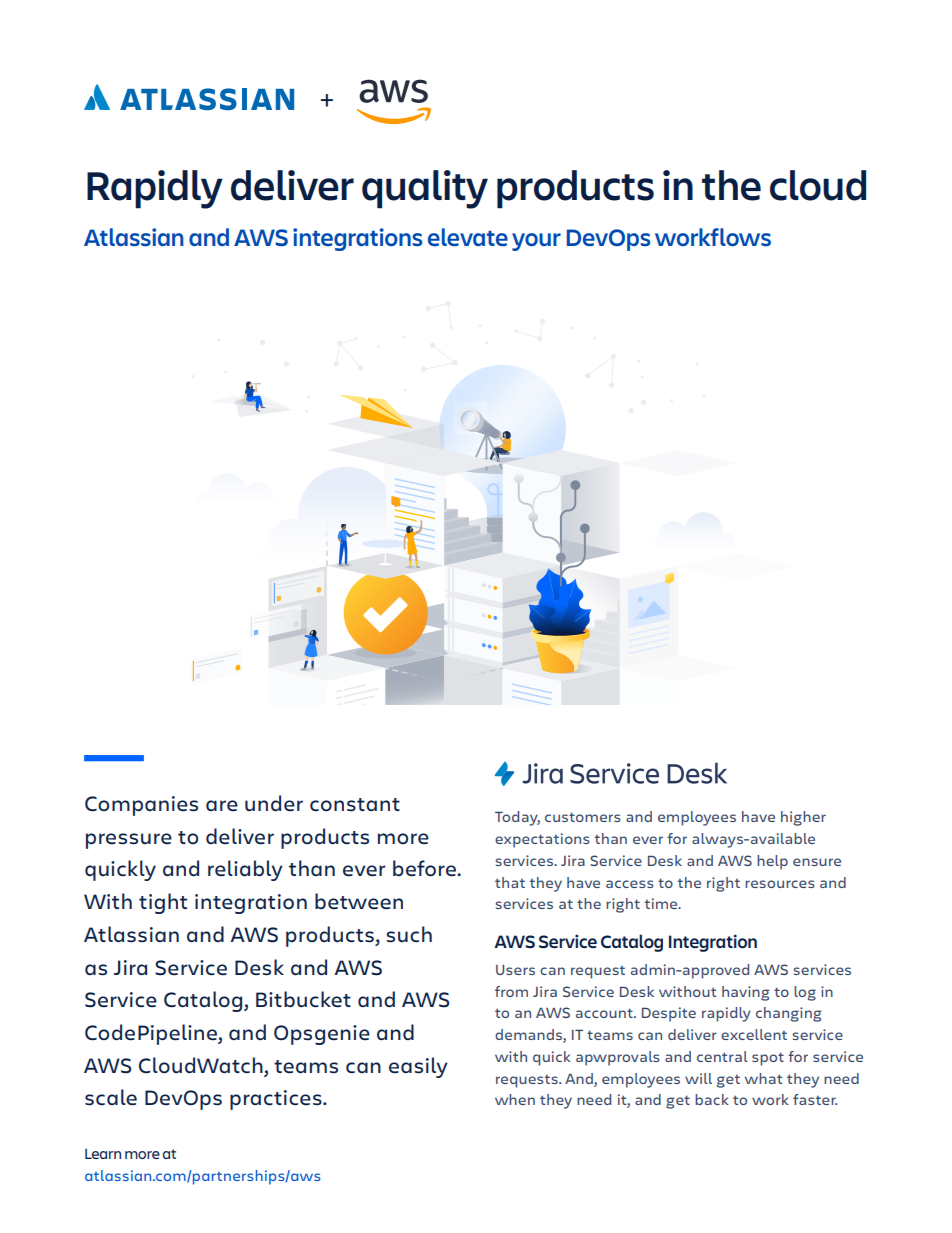 This screenshot has width=952, height=1233. What do you see at coordinates (582, 817) in the screenshot?
I see `customers` at bounding box center [582, 817].
